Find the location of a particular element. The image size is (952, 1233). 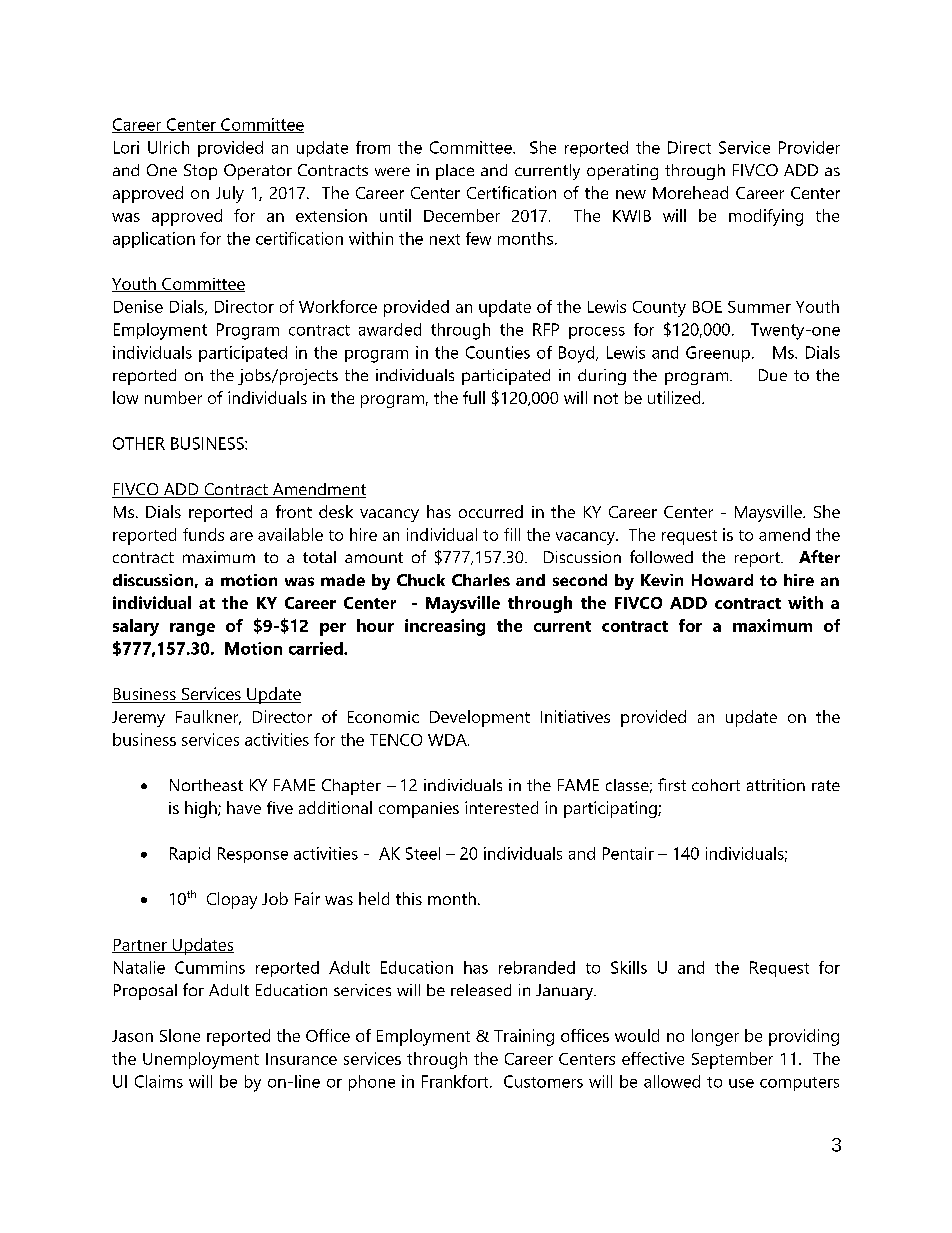

Due is located at coordinates (773, 375).
